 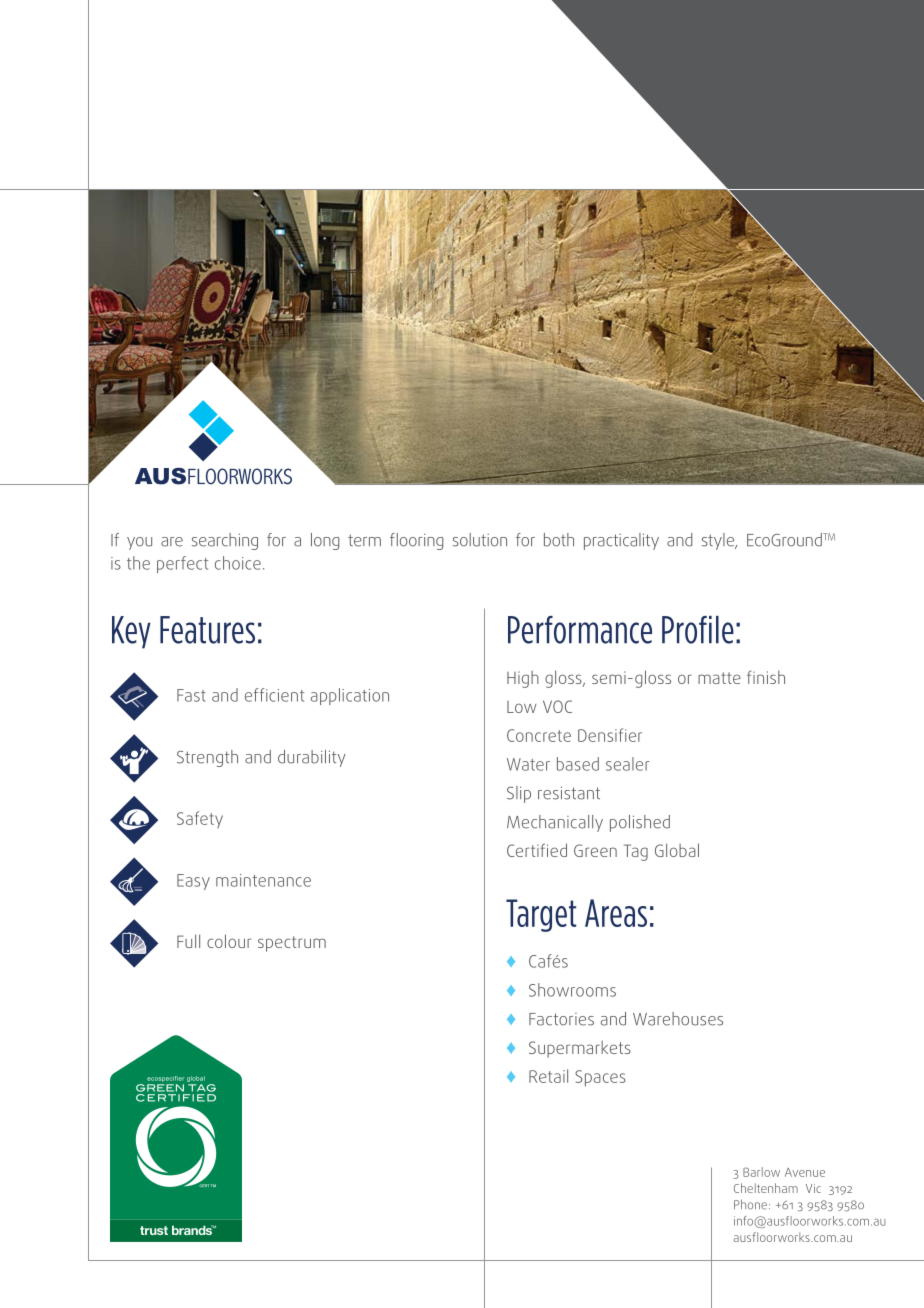 What do you see at coordinates (600, 1078) in the page?
I see `Spaces` at bounding box center [600, 1078].
